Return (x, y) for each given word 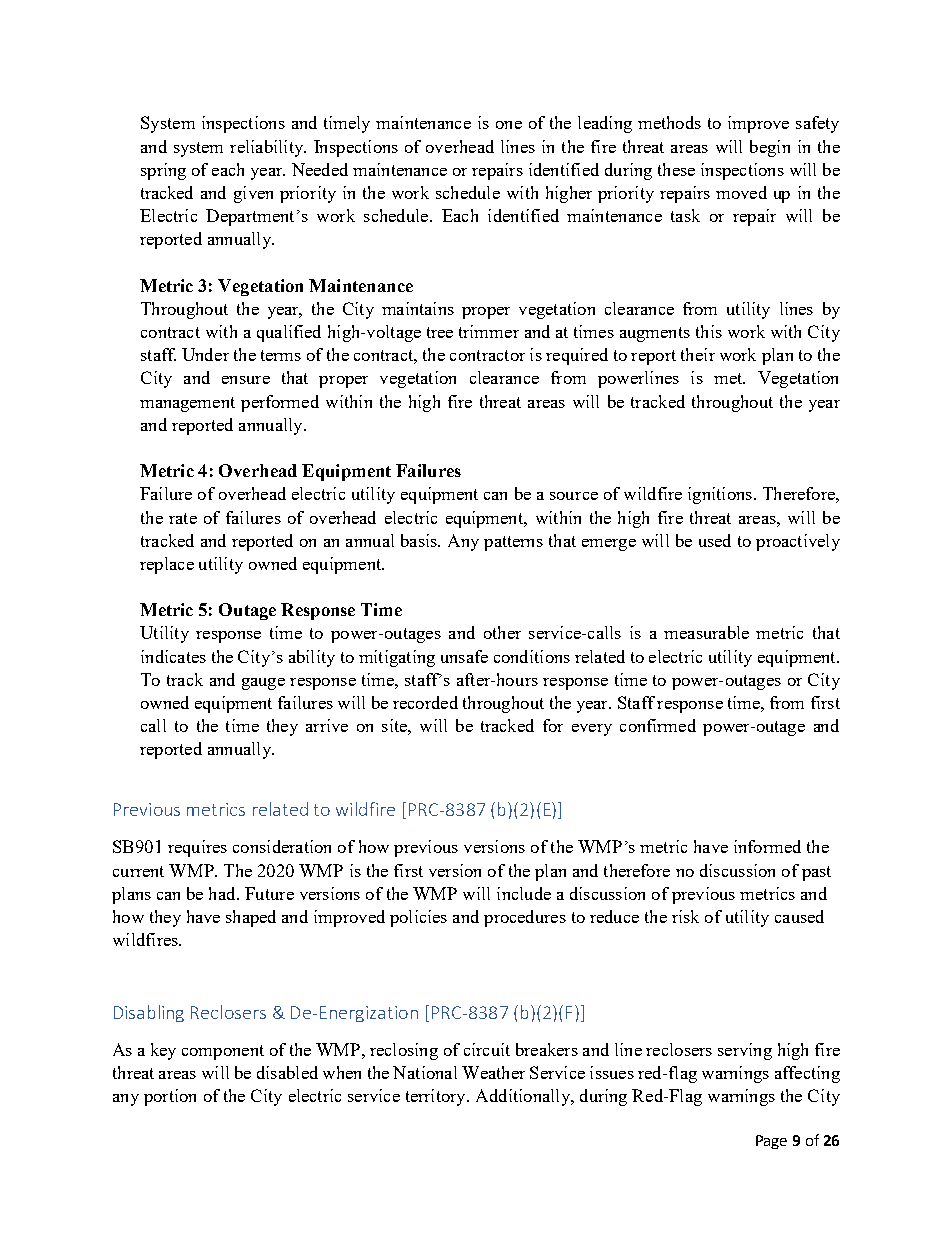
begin (770, 148)
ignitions (720, 495)
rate (183, 518)
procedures (525, 918)
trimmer (489, 331)
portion (170, 1097)
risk (685, 916)
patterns (513, 543)
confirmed (658, 725)
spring (163, 171)
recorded (425, 702)
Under (205, 354)
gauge (263, 684)
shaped (251, 918)
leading (605, 124)
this (709, 331)
